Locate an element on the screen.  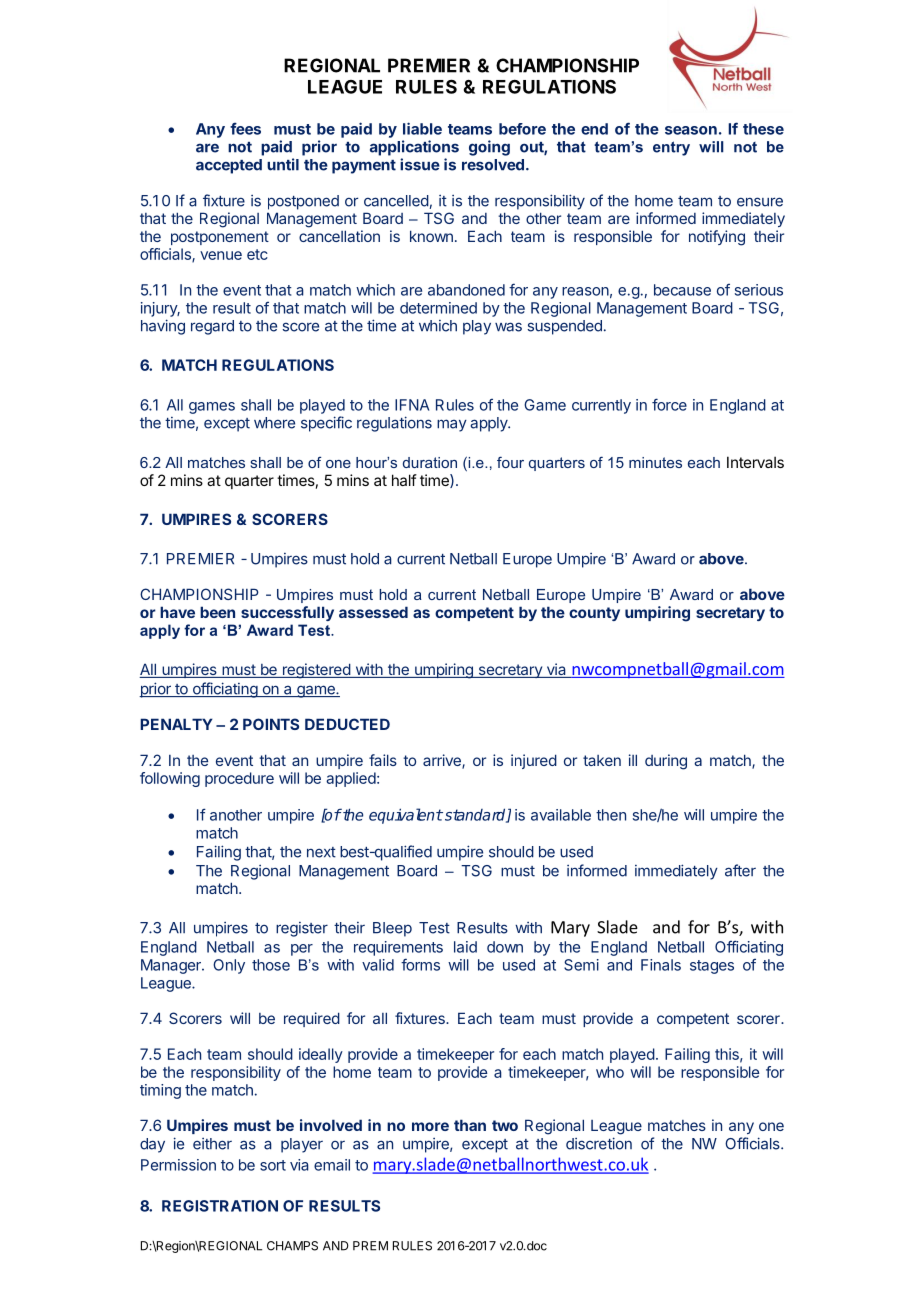
REGISTRATION is located at coordinates (220, 1206).
